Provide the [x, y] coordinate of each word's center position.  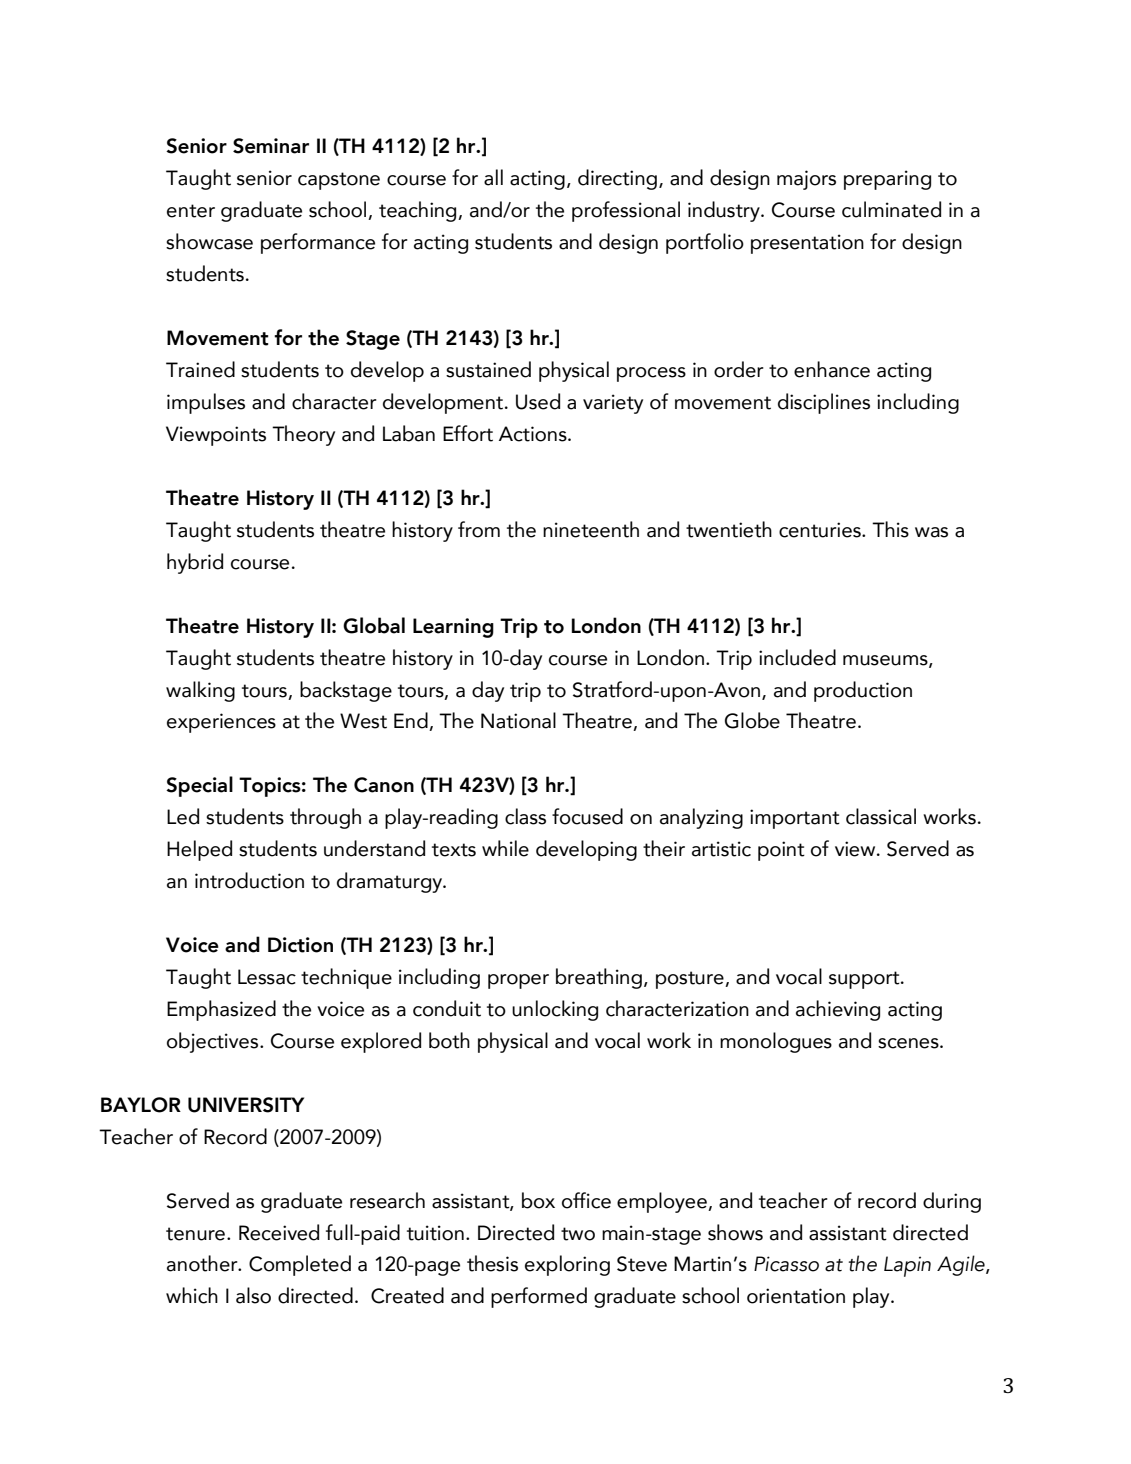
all [493, 177]
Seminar [271, 146]
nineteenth [591, 529]
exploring [567, 1265]
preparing [887, 180]
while [505, 848]
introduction [249, 880]
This [890, 529]
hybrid [195, 563]
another [203, 1263]
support [865, 980]
